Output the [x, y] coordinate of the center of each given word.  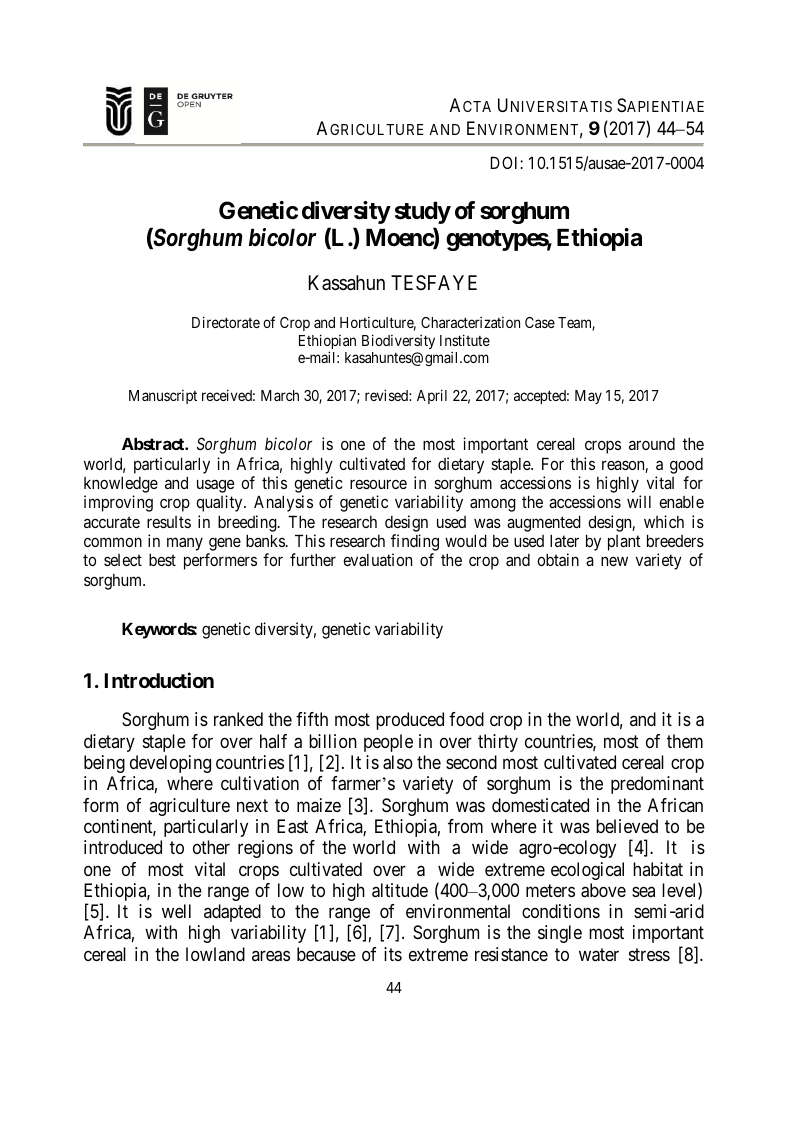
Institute [465, 340]
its [393, 954]
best [162, 559]
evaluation [377, 559]
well [176, 911]
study [423, 213]
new [614, 561]
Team [576, 324]
